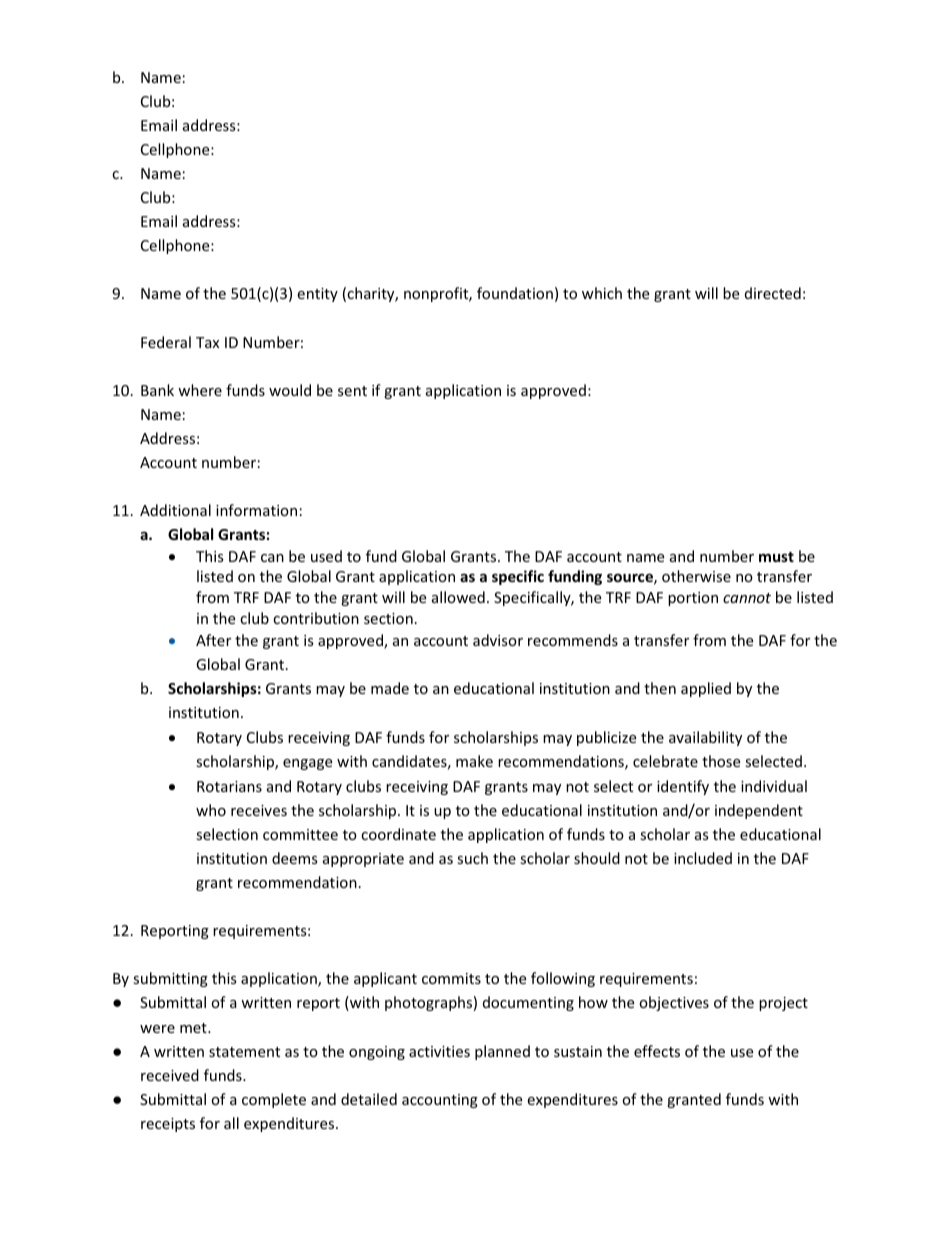 This screenshot has height=1233, width=952. What do you see at coordinates (683, 787) in the screenshot?
I see `identify` at bounding box center [683, 787].
